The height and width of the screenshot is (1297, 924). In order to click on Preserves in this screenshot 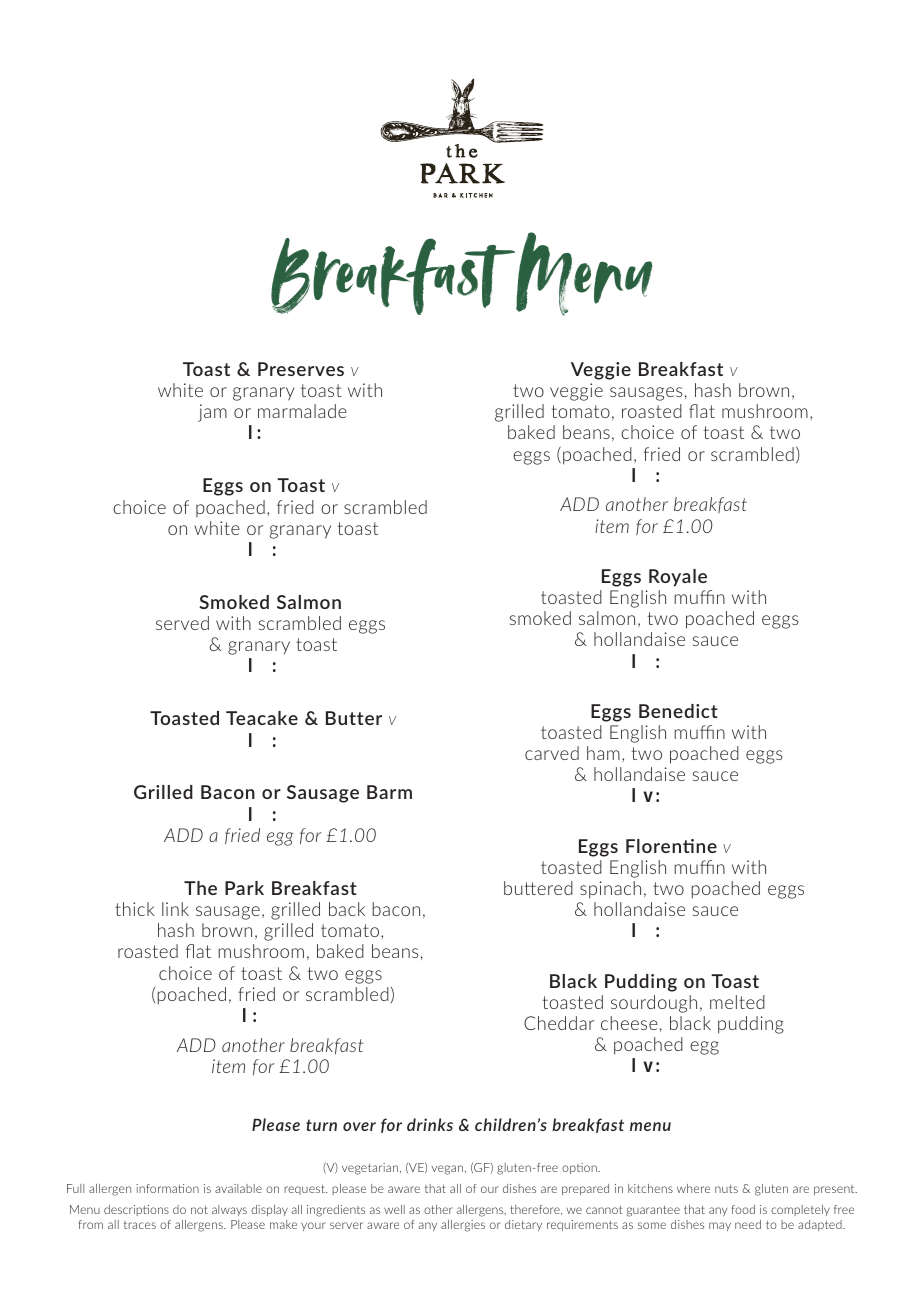, I will do `click(301, 369)`.
